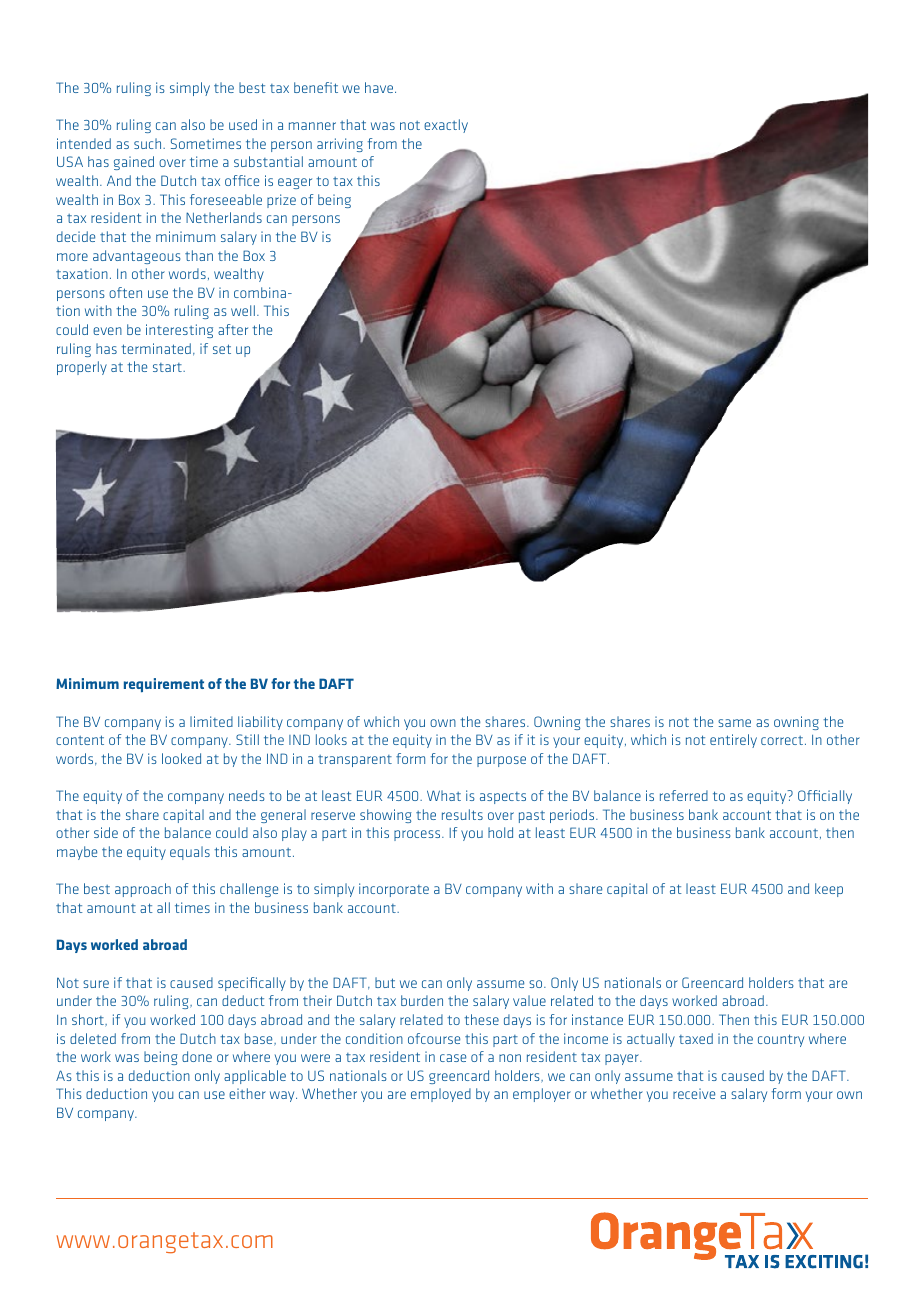  What do you see at coordinates (164, 685) in the image?
I see `requirement` at bounding box center [164, 685].
